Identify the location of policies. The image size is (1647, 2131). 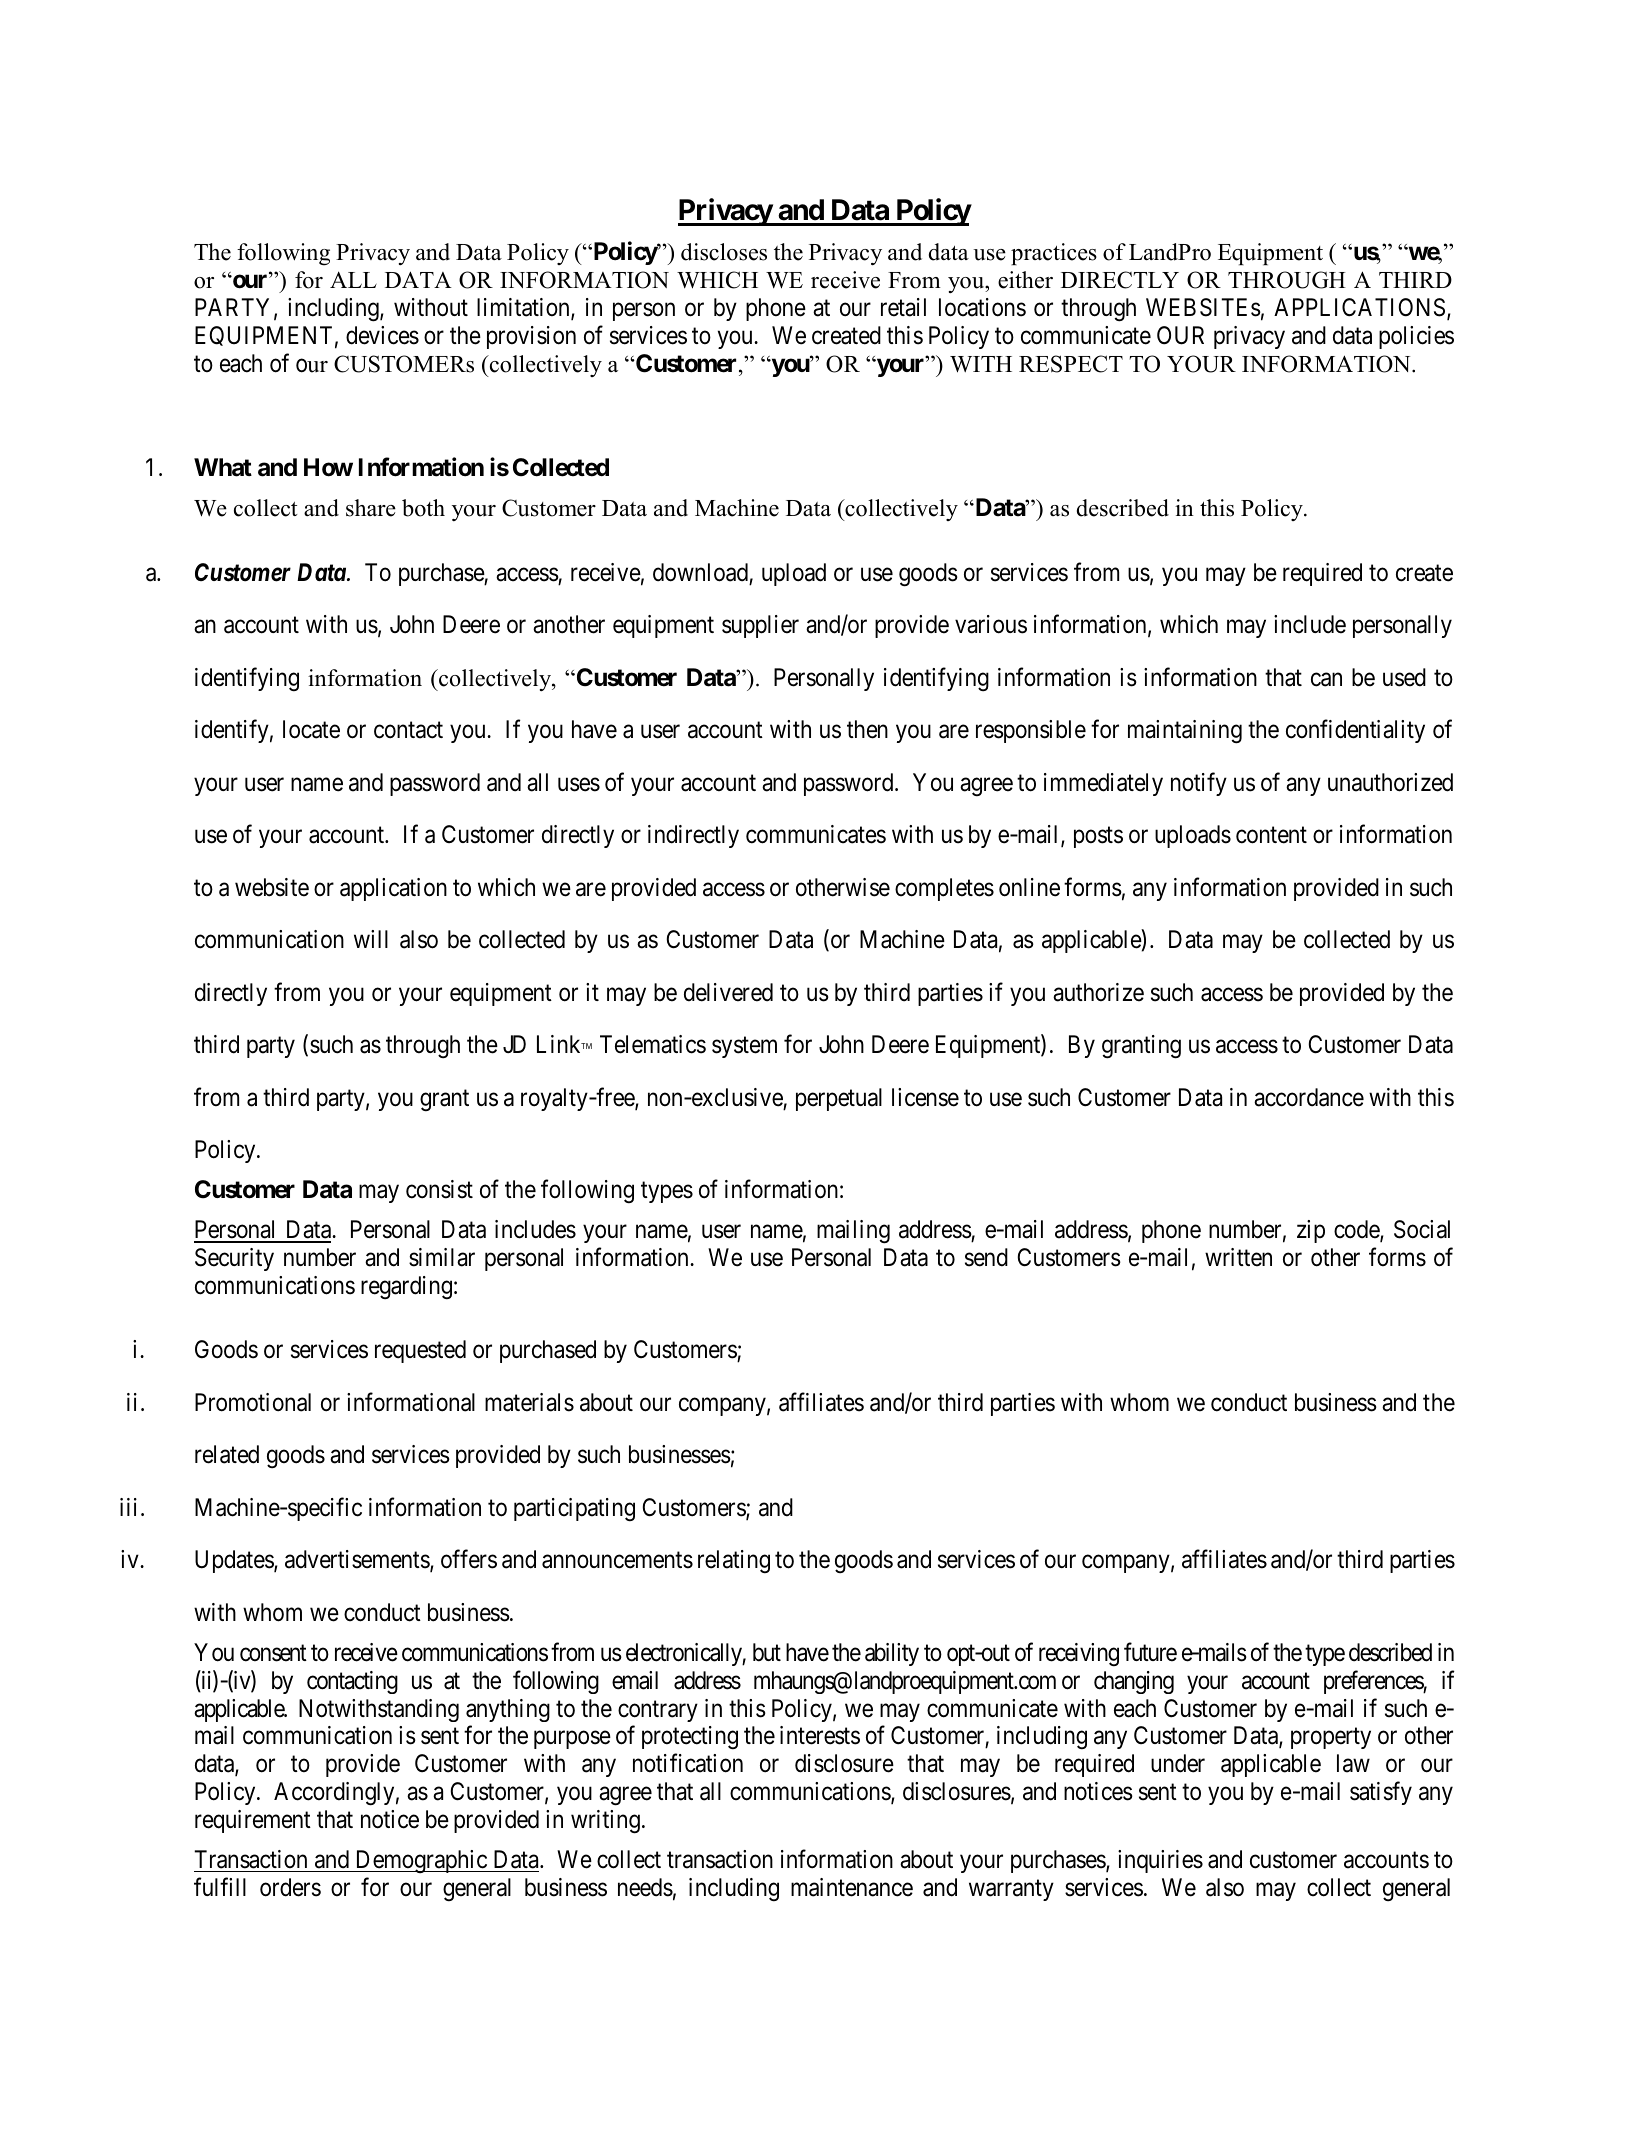
(1416, 337).
